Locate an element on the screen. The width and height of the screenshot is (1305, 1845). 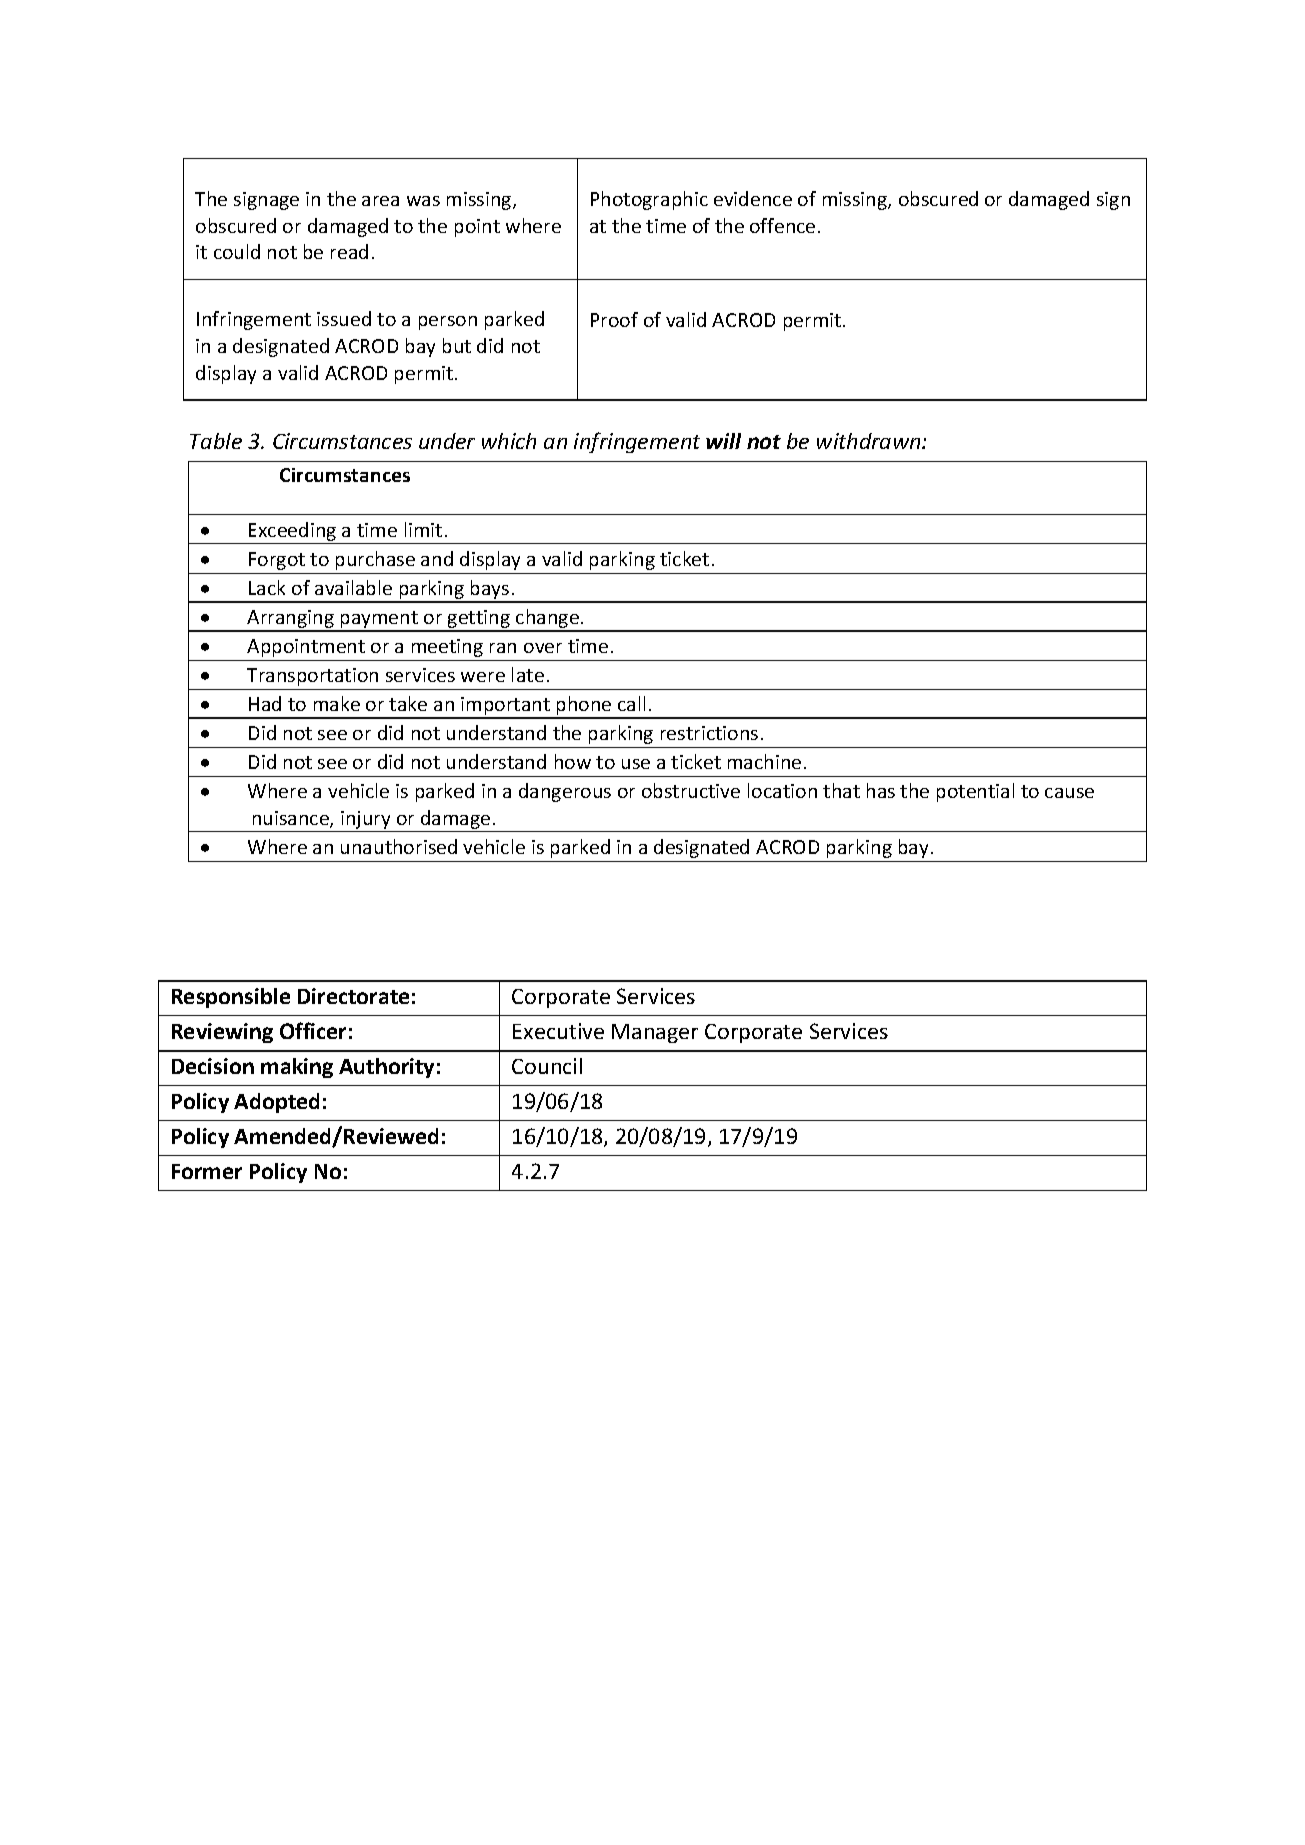
Council is located at coordinates (547, 1066).
